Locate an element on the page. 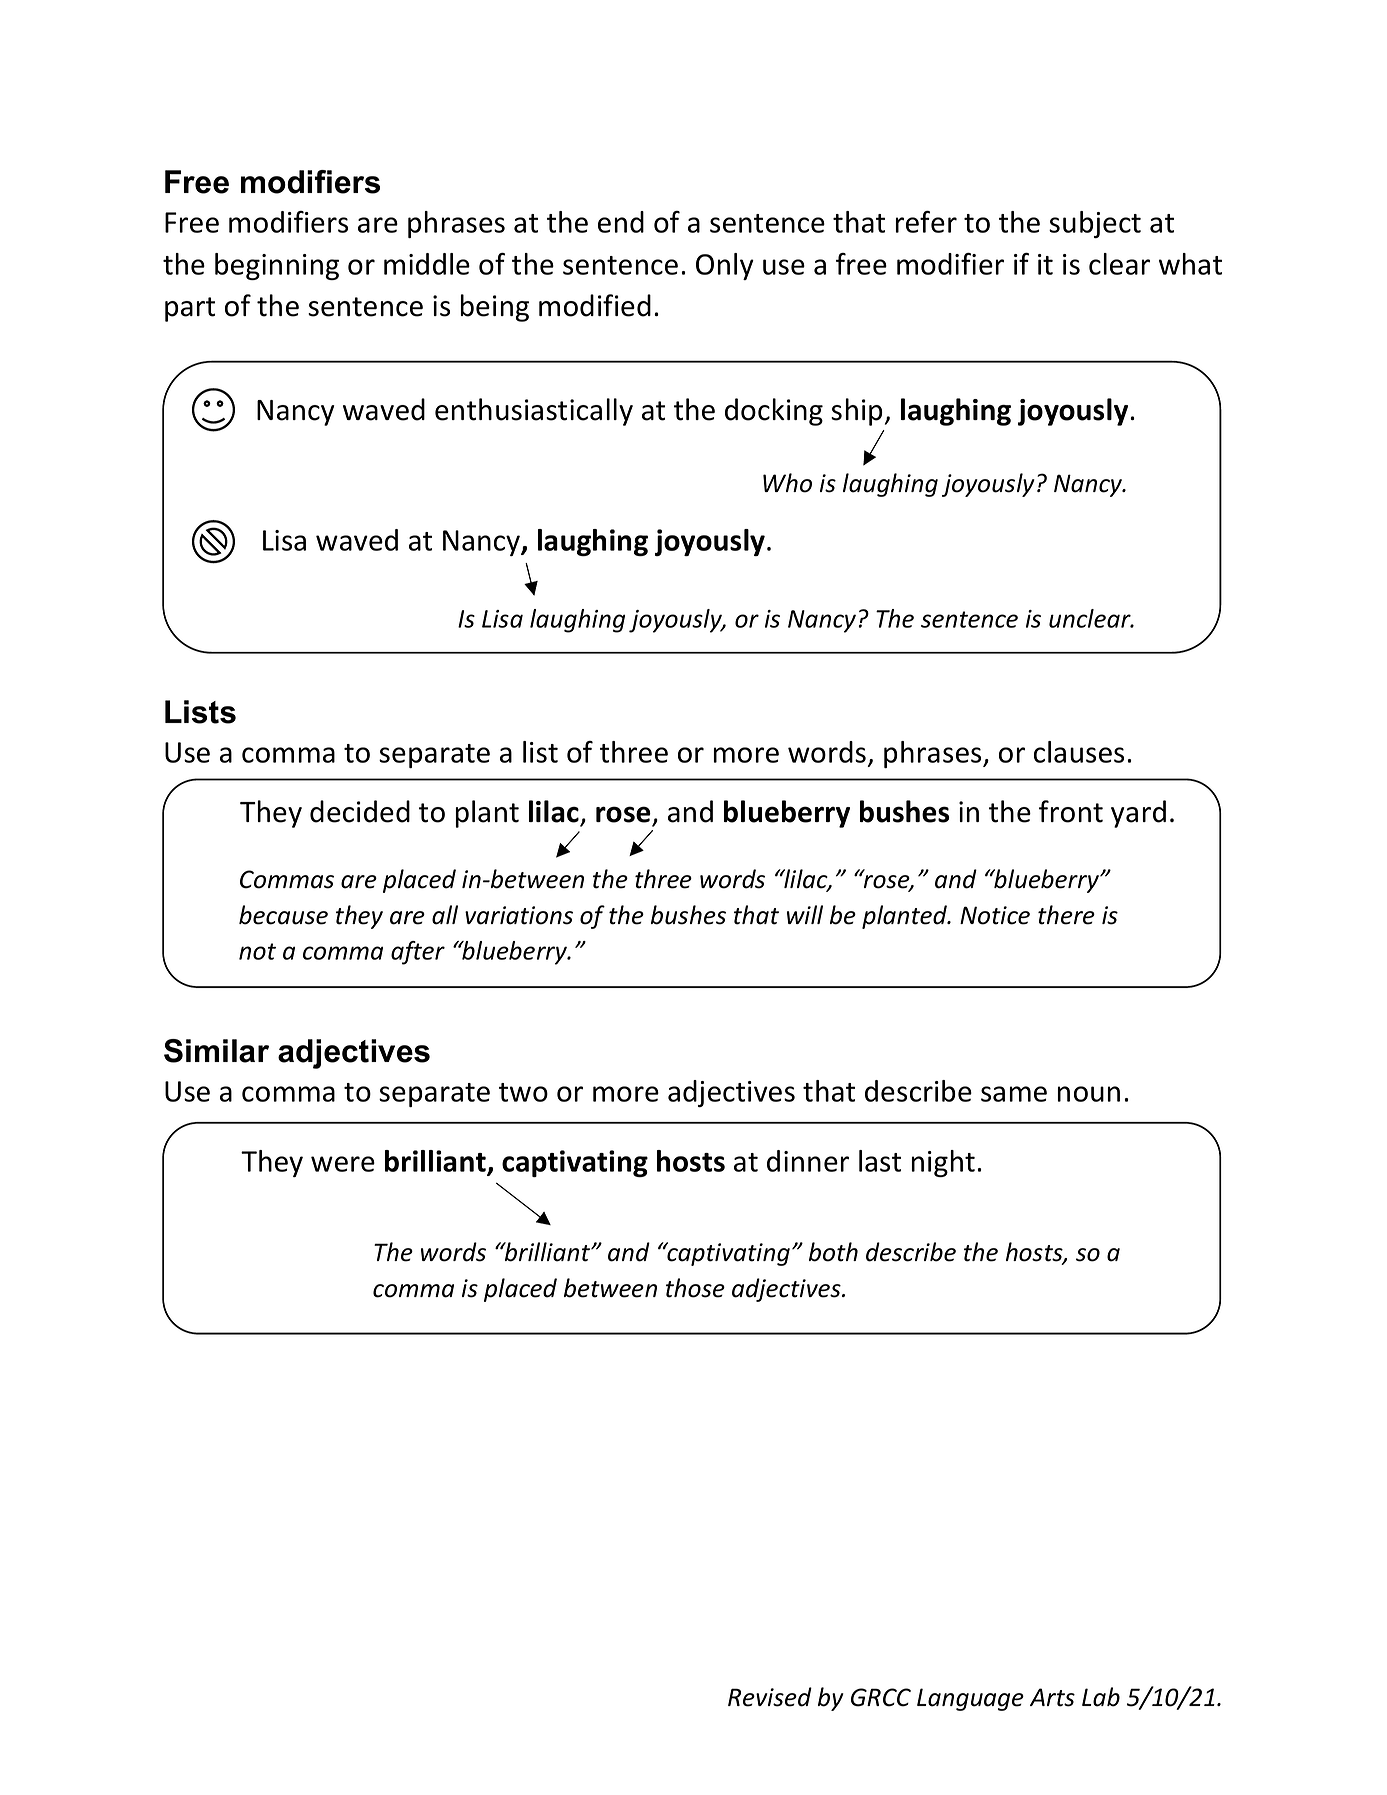  Revised is located at coordinates (770, 1697).
